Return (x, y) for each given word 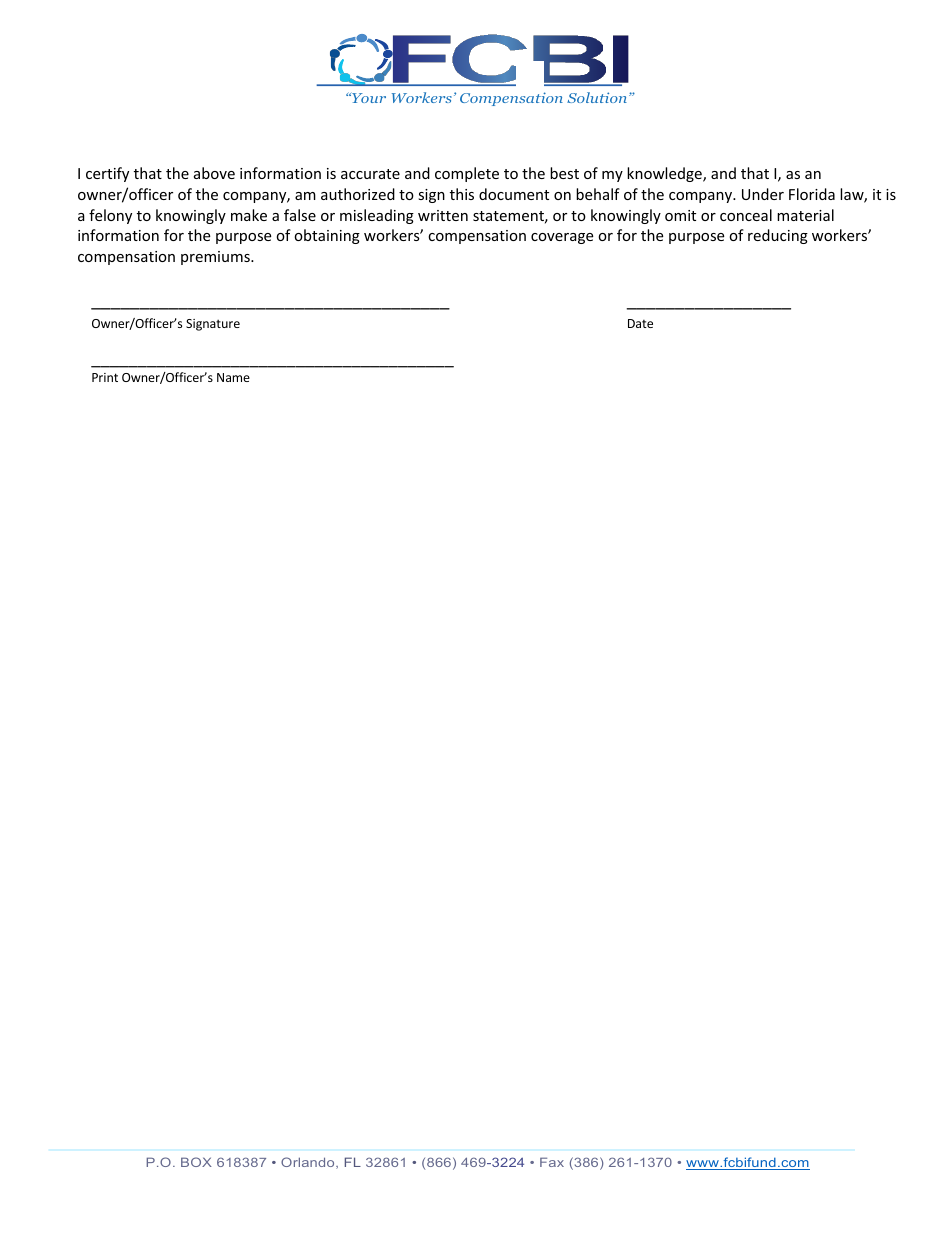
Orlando (309, 1163)
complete (467, 174)
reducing (778, 236)
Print (105, 377)
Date (640, 323)
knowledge (665, 174)
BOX (196, 1162)
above (214, 173)
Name (233, 377)
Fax (552, 1162)
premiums (216, 258)
